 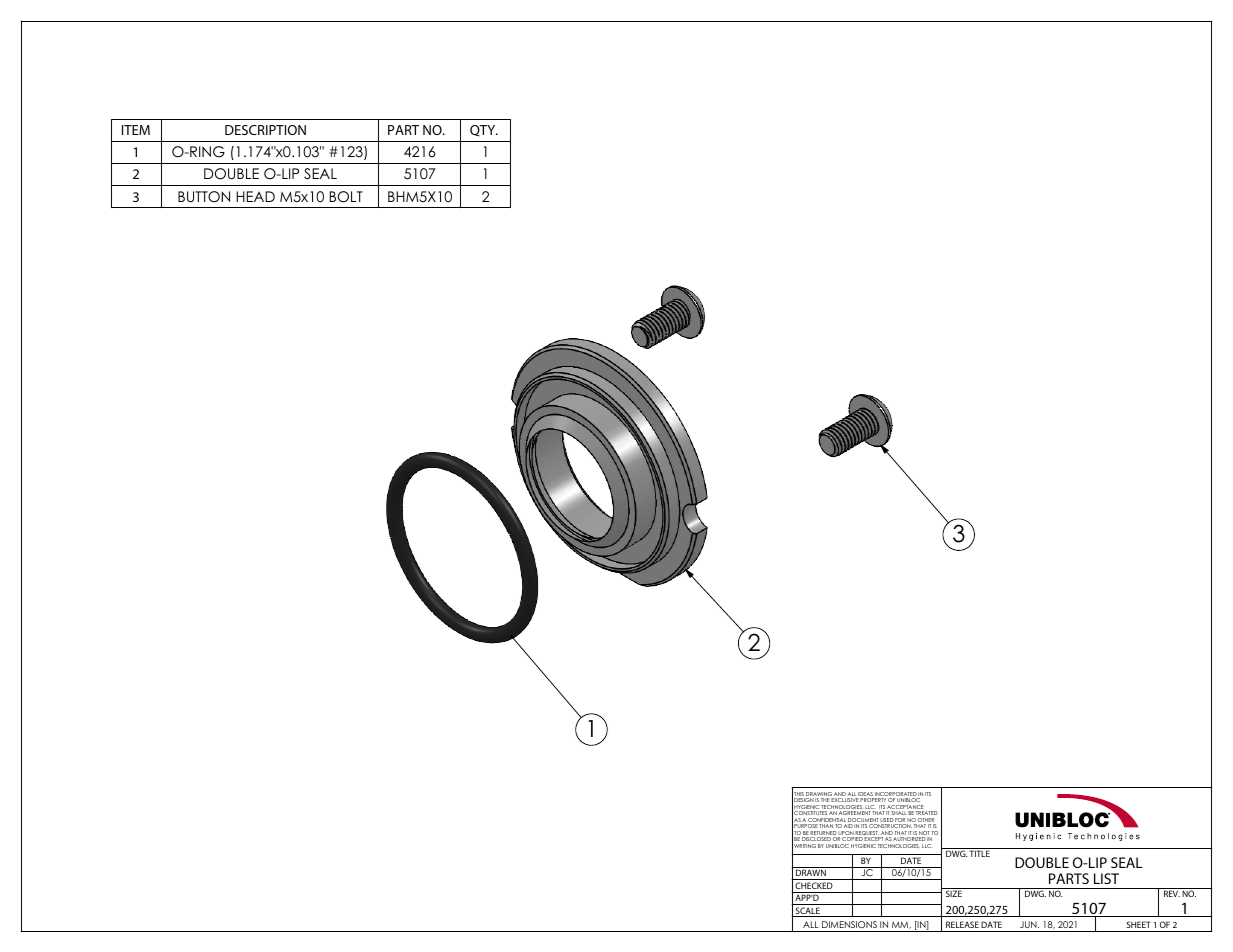 What do you see at coordinates (484, 131) in the screenshot?
I see `QTY` at bounding box center [484, 131].
